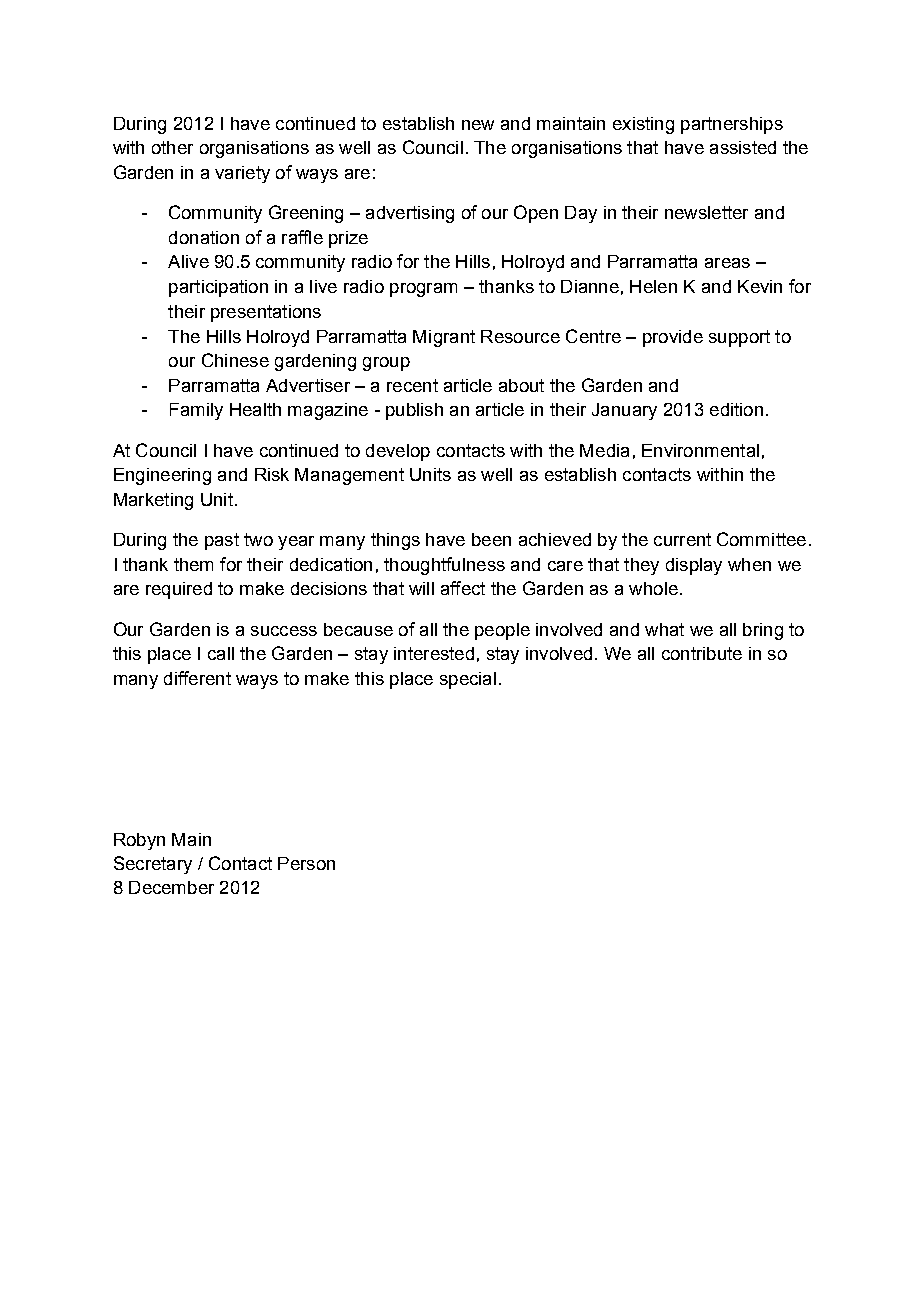 The height and width of the image is (1308, 924). Describe the element at coordinates (306, 863) in the image. I see `Person` at that location.
